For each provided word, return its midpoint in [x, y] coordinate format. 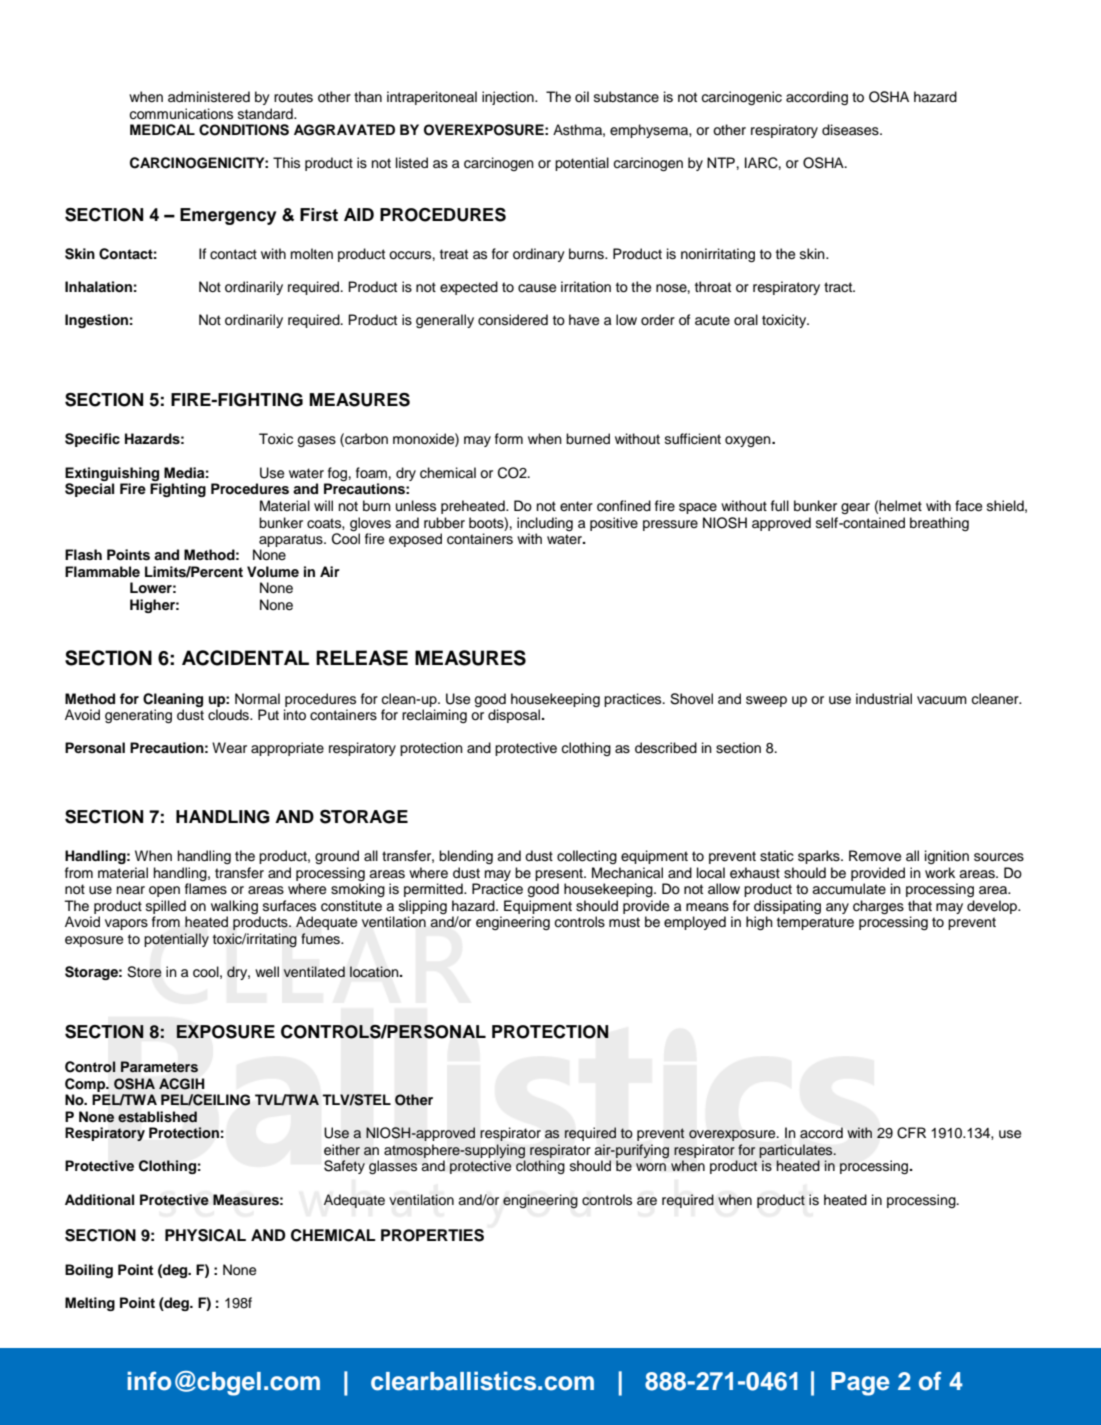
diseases [851, 130]
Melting [90, 1304]
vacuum [942, 700]
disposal [515, 716]
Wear [229, 748]
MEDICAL [162, 130]
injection [509, 98]
